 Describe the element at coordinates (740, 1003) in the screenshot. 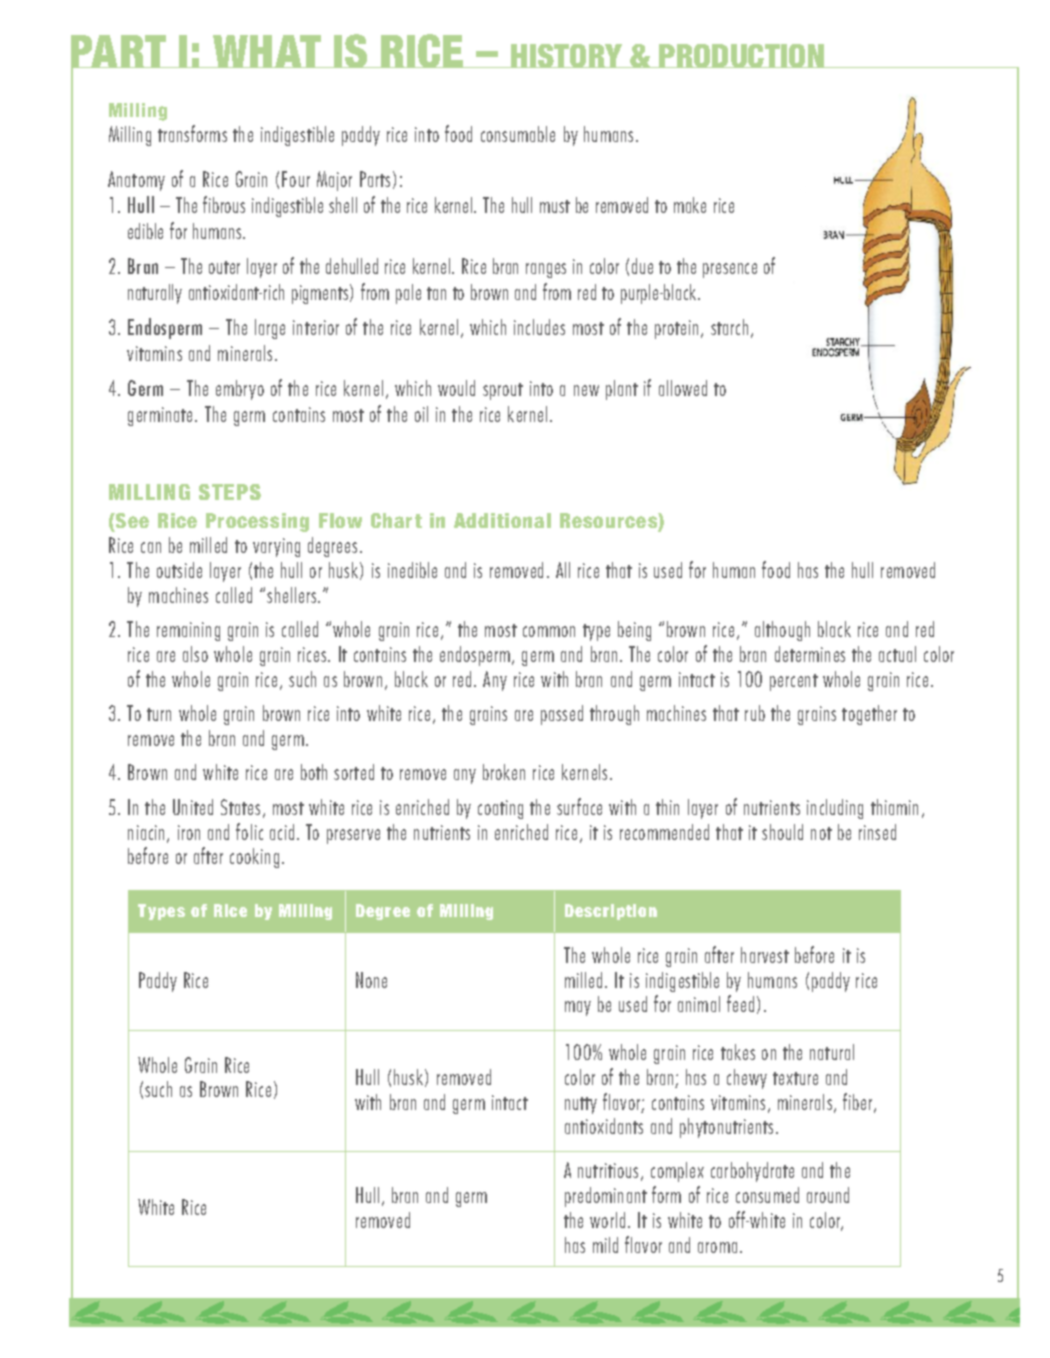

I see `feed` at that location.
